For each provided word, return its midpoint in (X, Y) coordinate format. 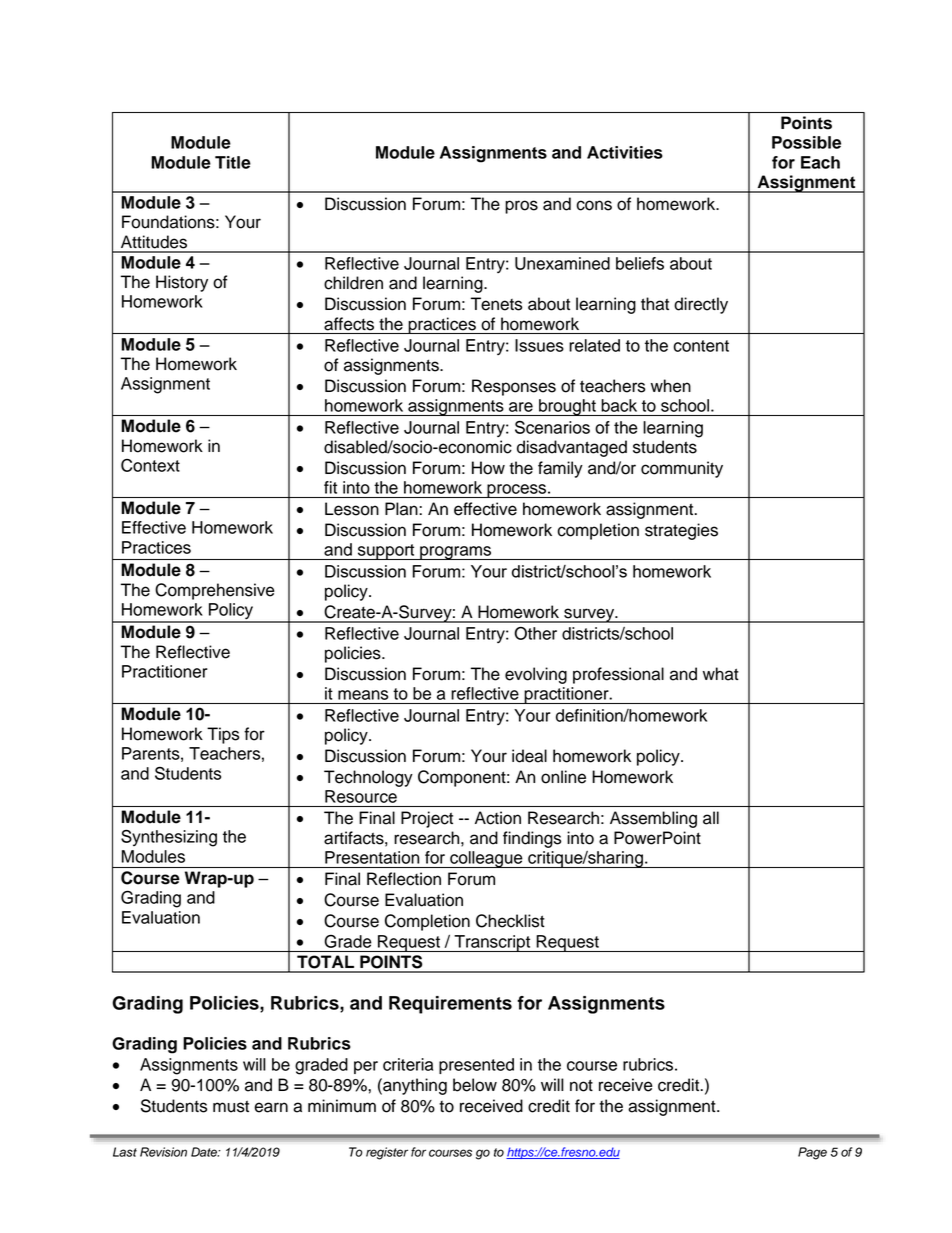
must (231, 1106)
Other (535, 633)
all (711, 818)
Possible (806, 142)
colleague (486, 859)
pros (521, 207)
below (475, 1085)
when (671, 386)
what (721, 674)
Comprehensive (215, 591)
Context (150, 465)
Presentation (372, 857)
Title (233, 162)
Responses (514, 387)
